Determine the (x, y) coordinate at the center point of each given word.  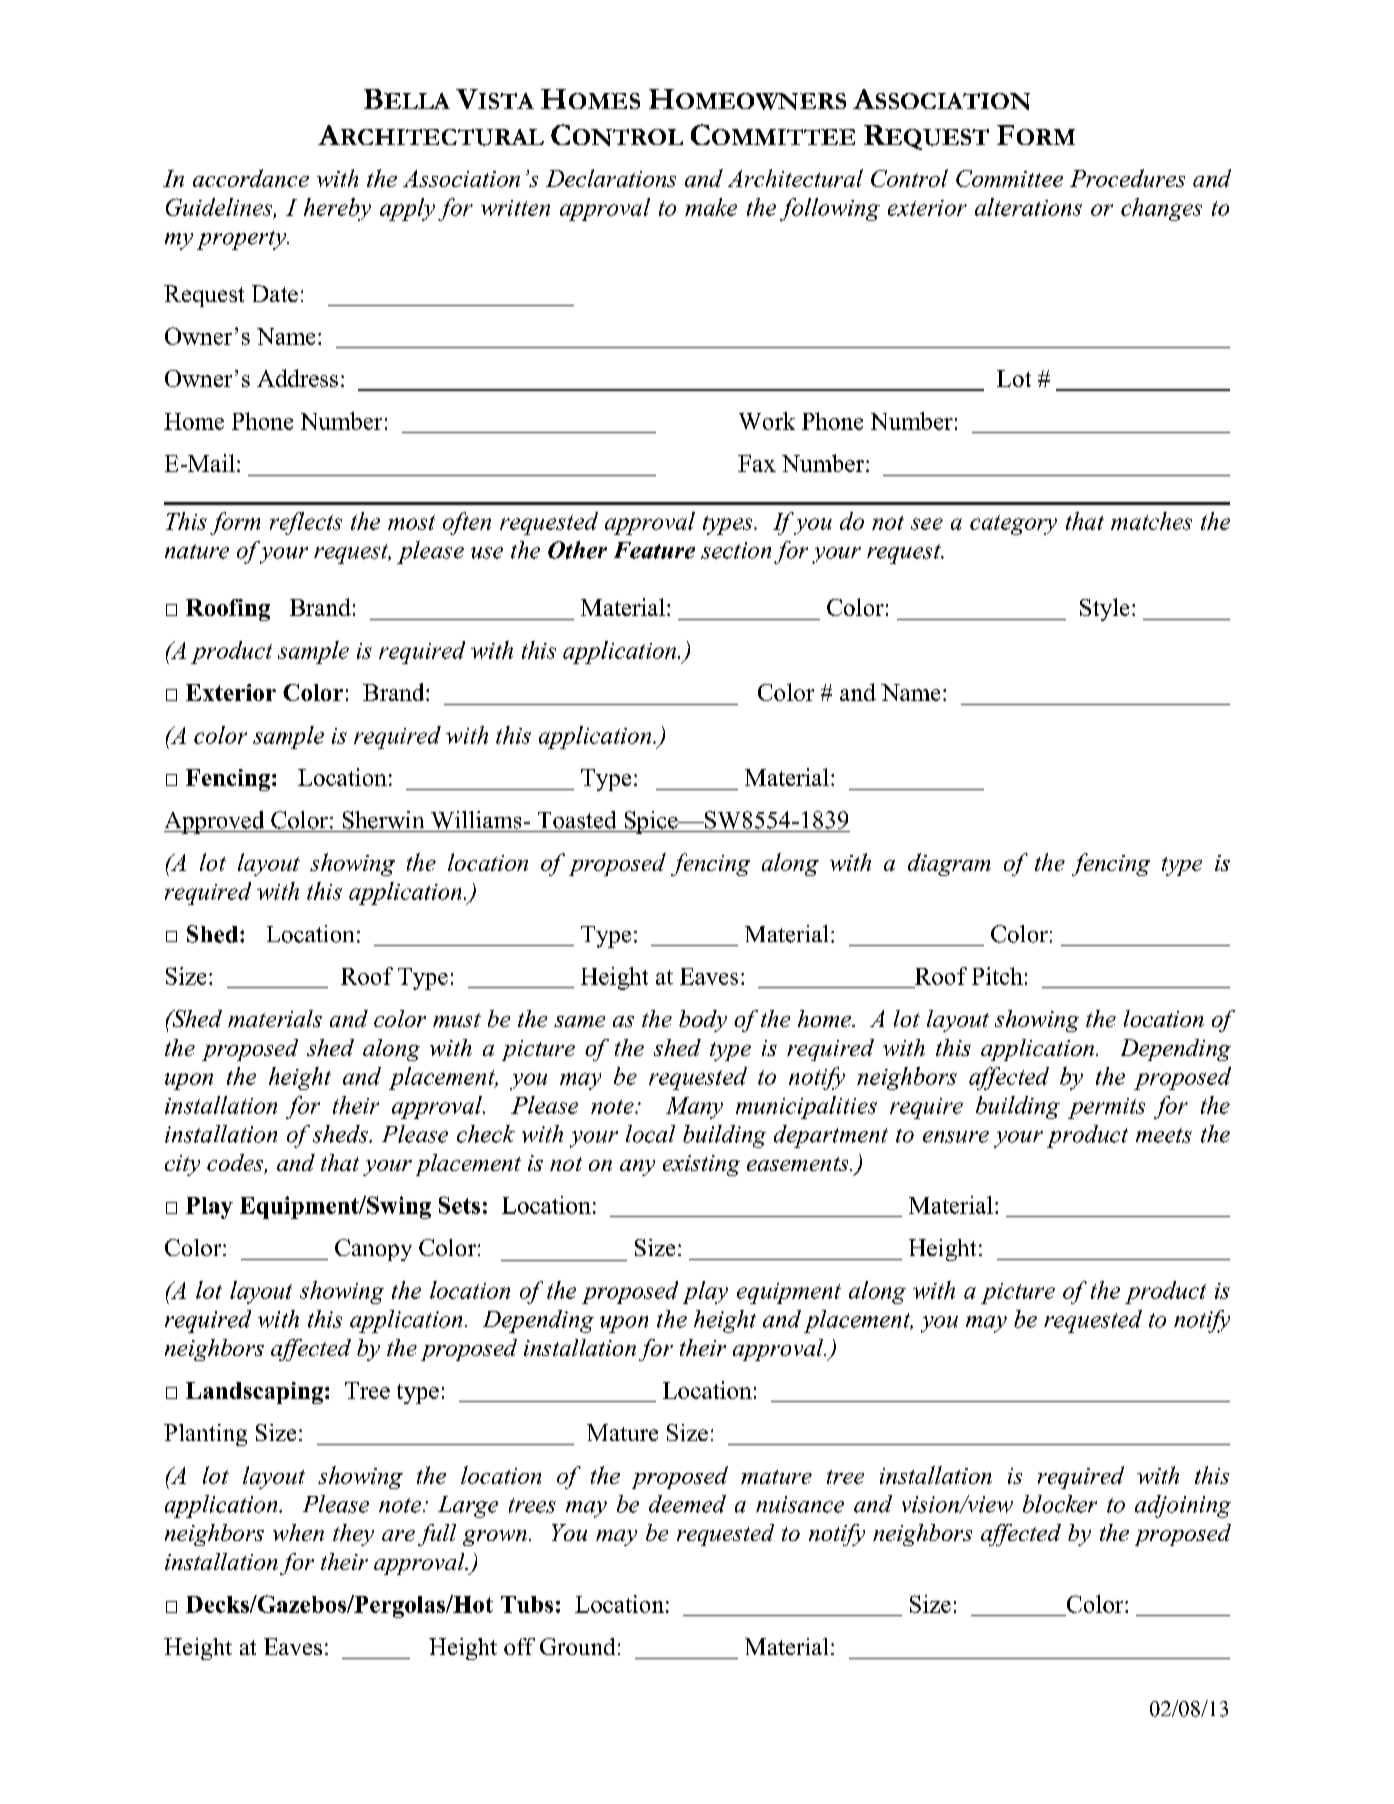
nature (197, 551)
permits (1106, 1108)
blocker (1060, 1504)
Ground (577, 1646)
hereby (337, 209)
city (182, 1165)
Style (1104, 609)
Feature (654, 550)
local (650, 1134)
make (711, 207)
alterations (1028, 207)
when (298, 1532)
